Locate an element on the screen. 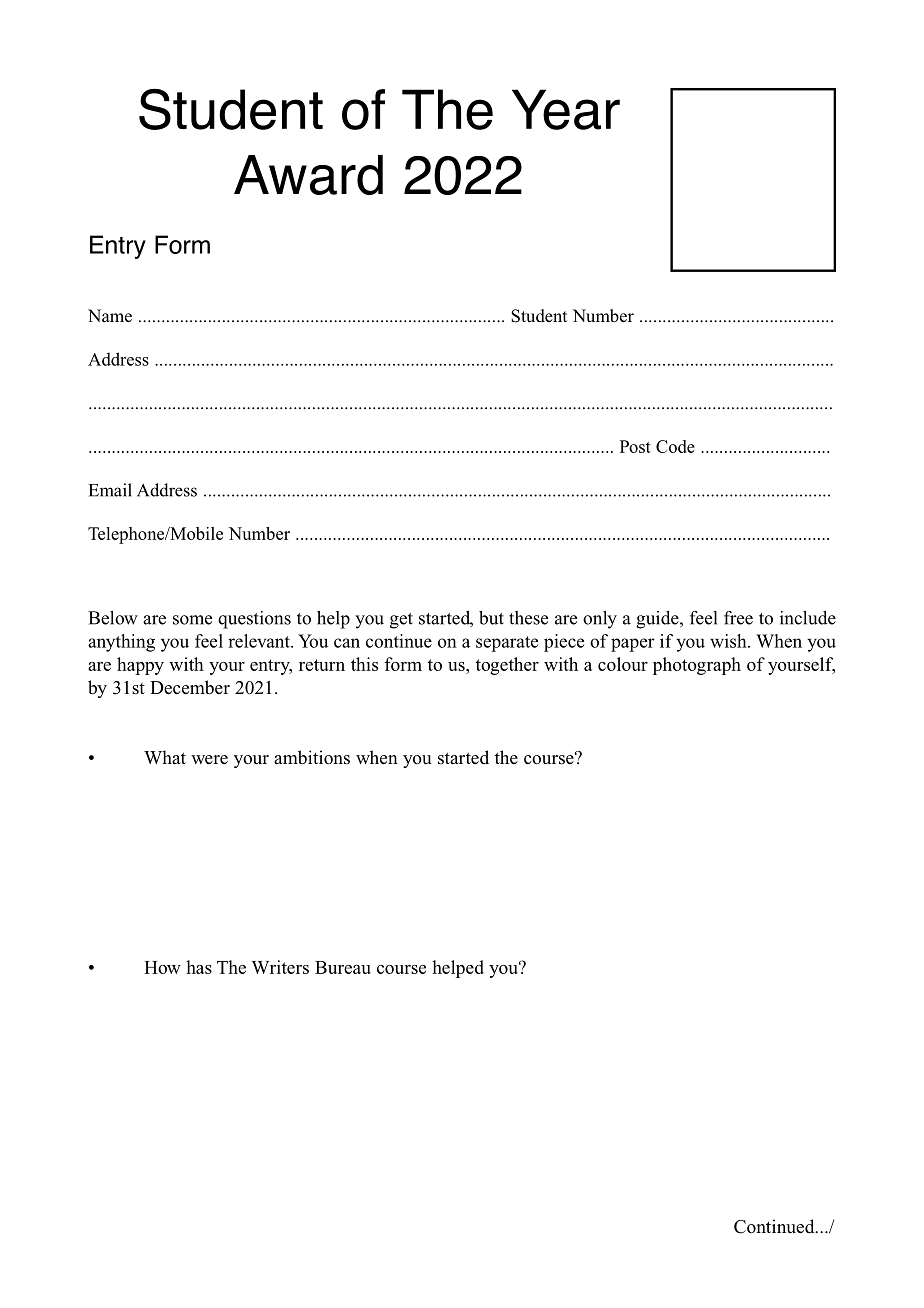 This screenshot has height=1308, width=924. Code is located at coordinates (675, 446).
